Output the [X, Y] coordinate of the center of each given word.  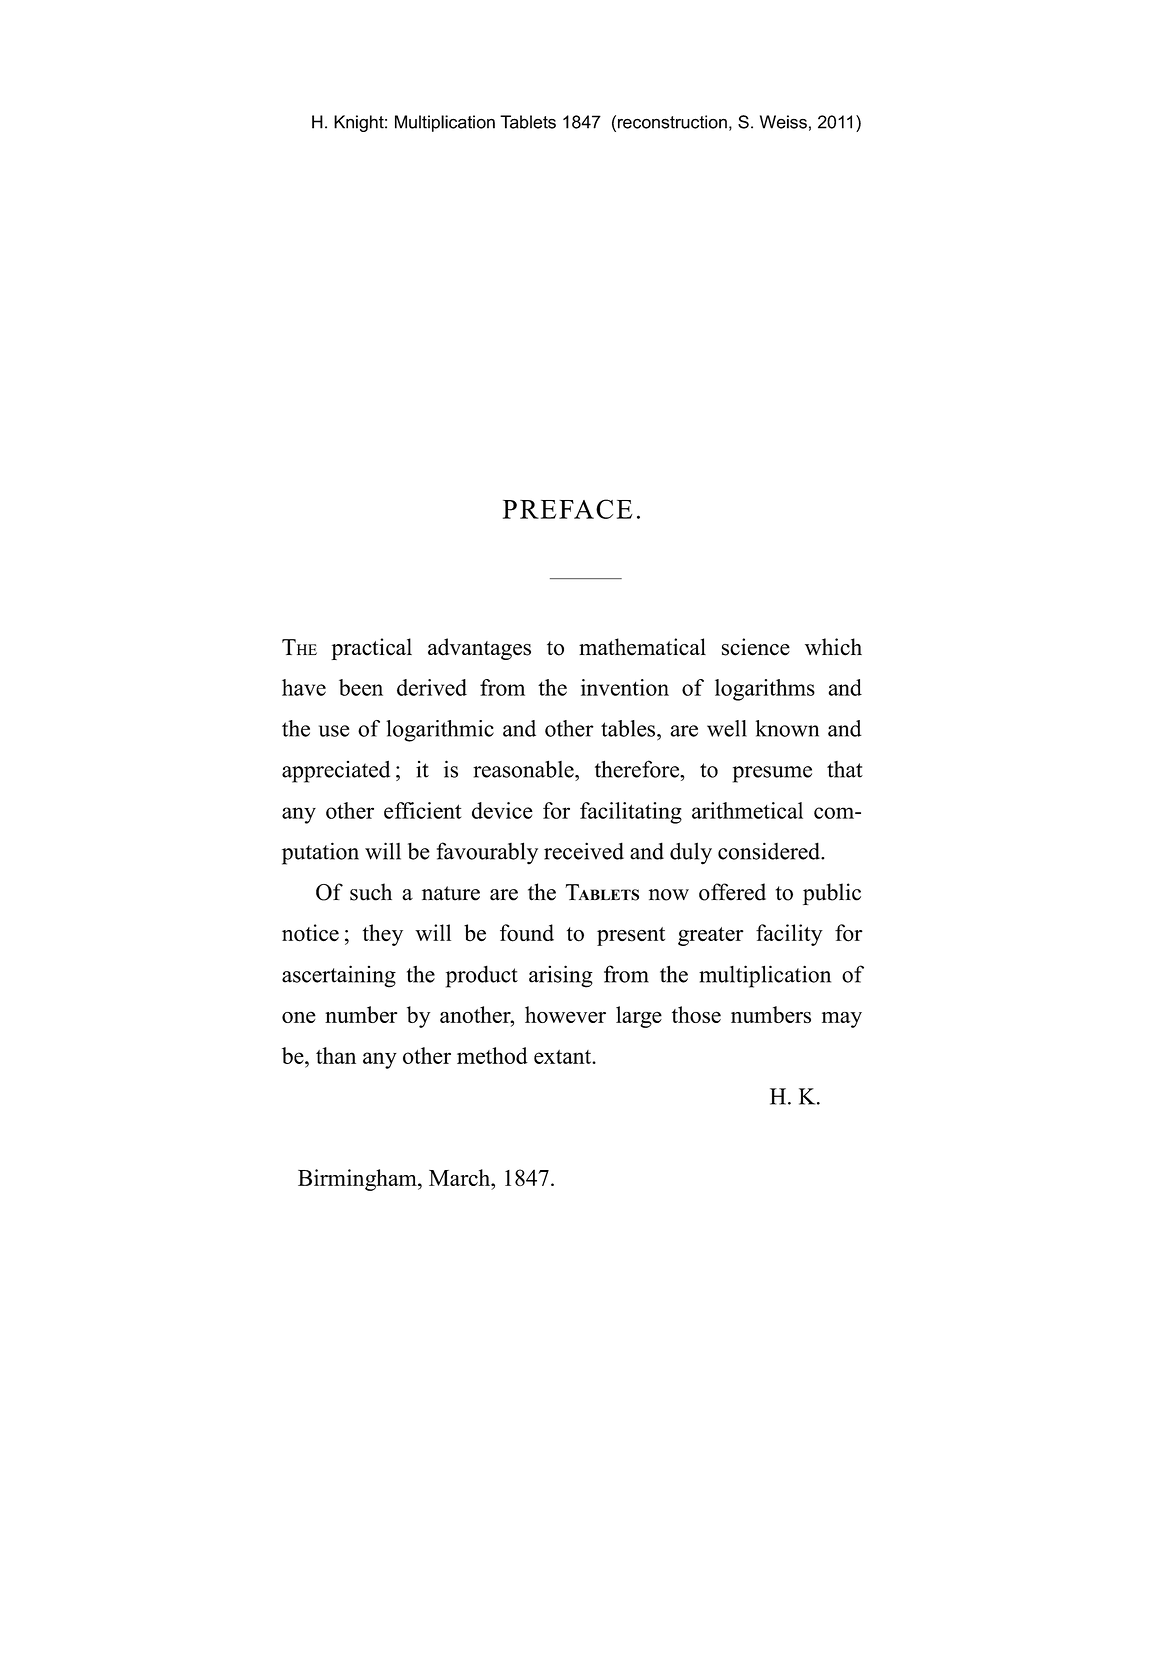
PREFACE [567, 509]
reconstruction [672, 122]
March [461, 1177]
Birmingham [358, 1180]
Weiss [783, 122]
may [842, 1020]
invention [625, 687]
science [756, 647]
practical [371, 649]
